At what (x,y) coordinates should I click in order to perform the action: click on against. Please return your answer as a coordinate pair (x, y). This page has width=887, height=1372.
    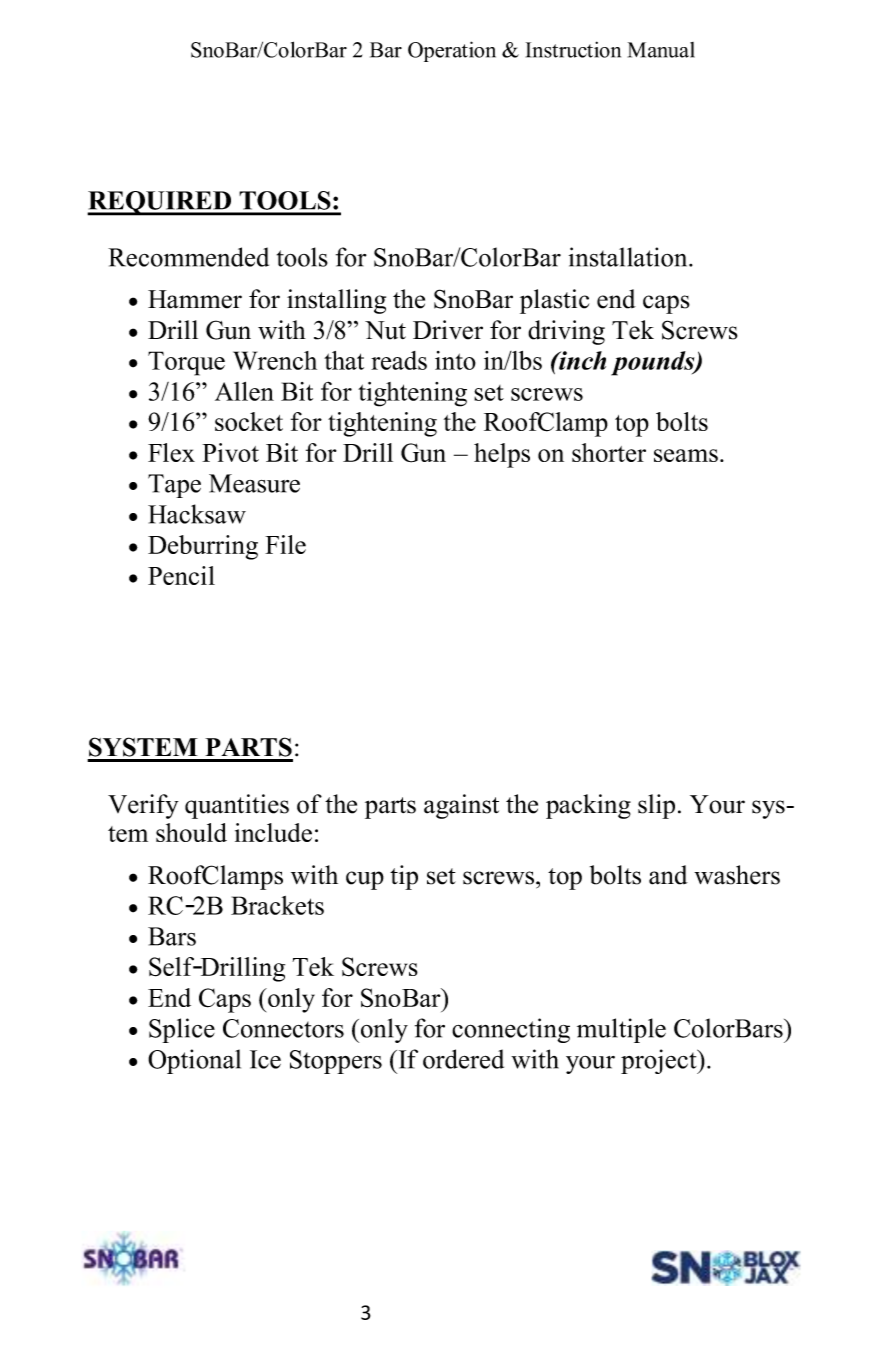
    Looking at the image, I should click on (461, 806).
